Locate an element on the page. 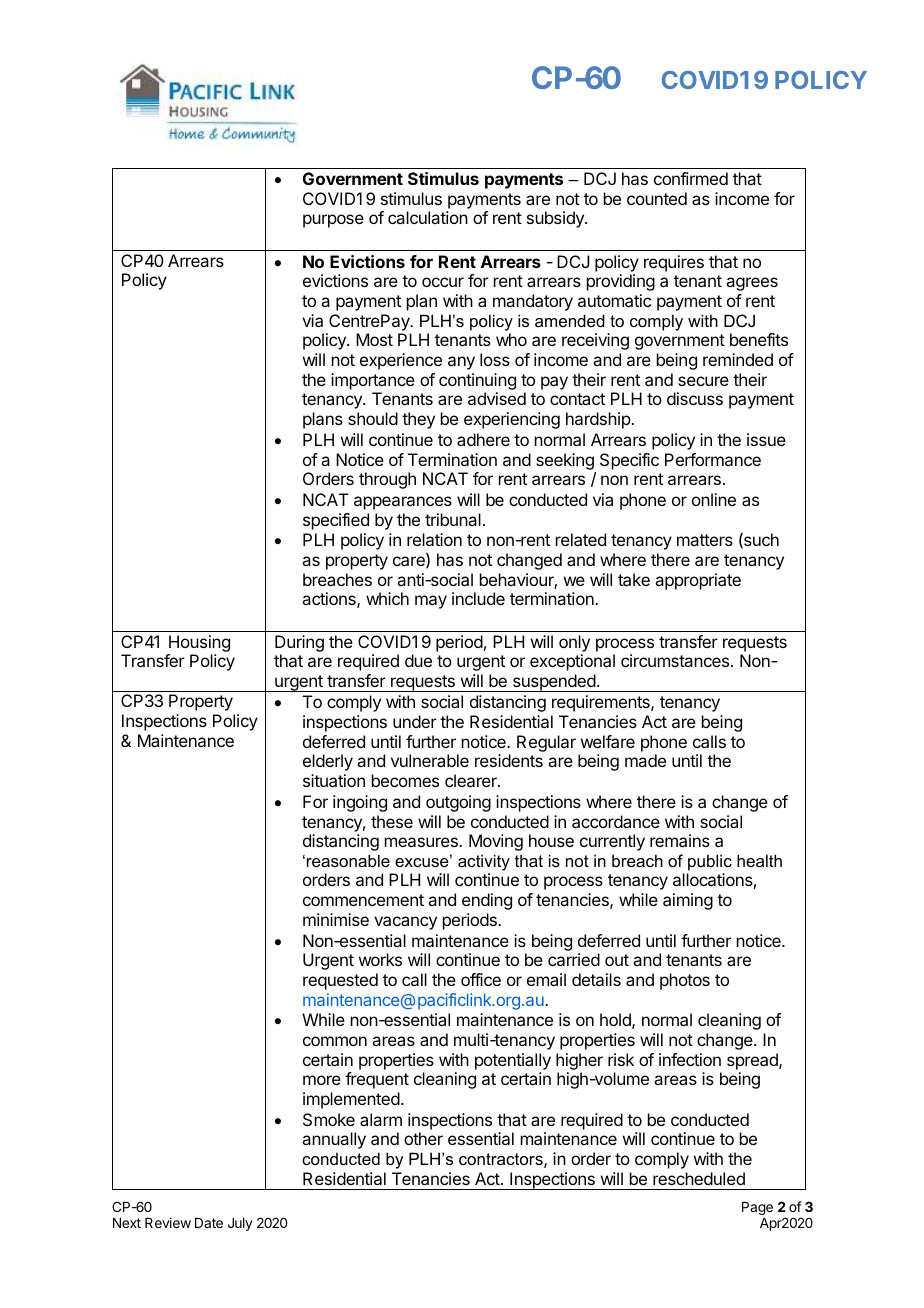 This document has width=924, height=1308. calculation is located at coordinates (428, 217).
